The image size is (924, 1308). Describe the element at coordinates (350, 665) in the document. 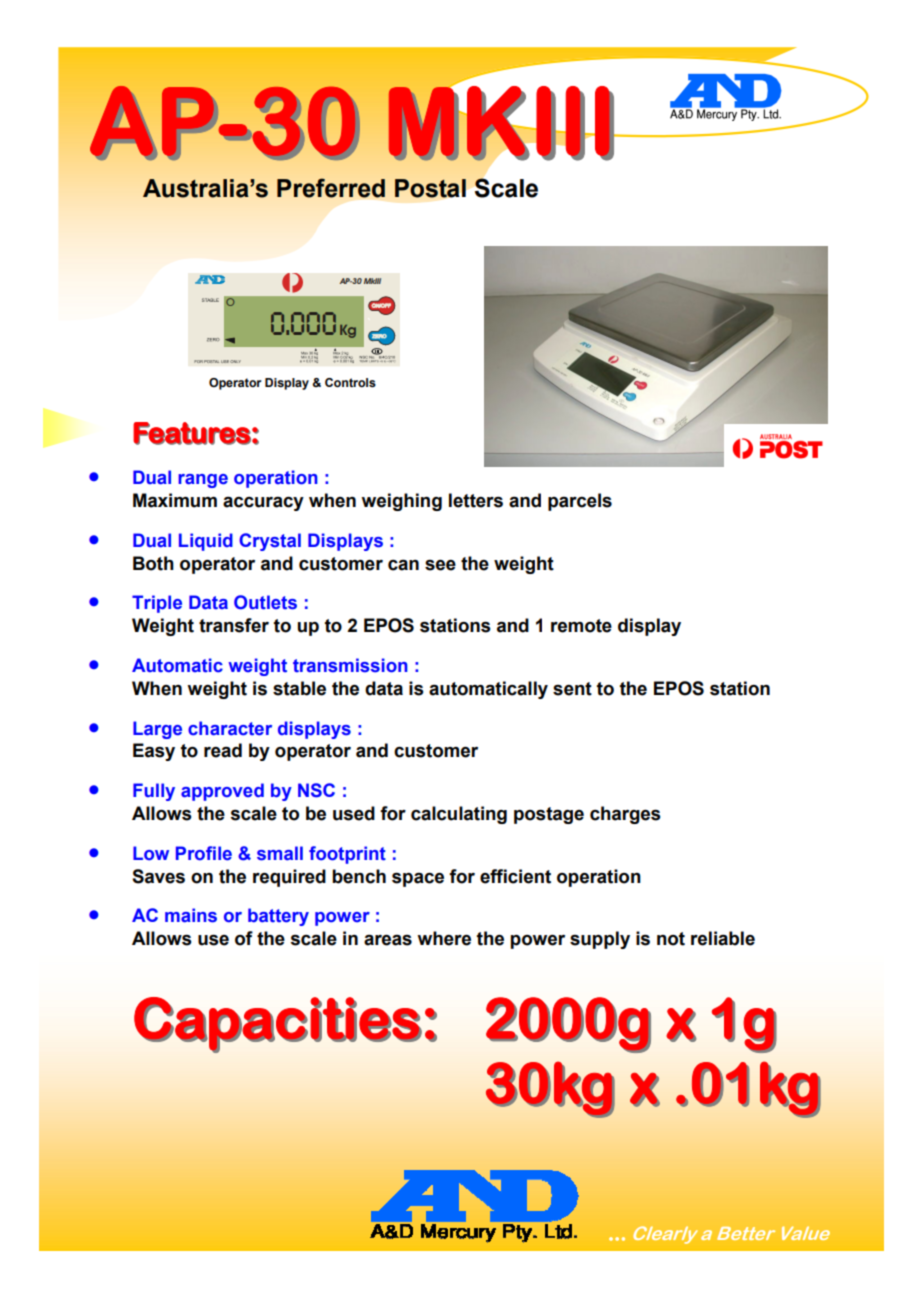

I see `transmission` at that location.
